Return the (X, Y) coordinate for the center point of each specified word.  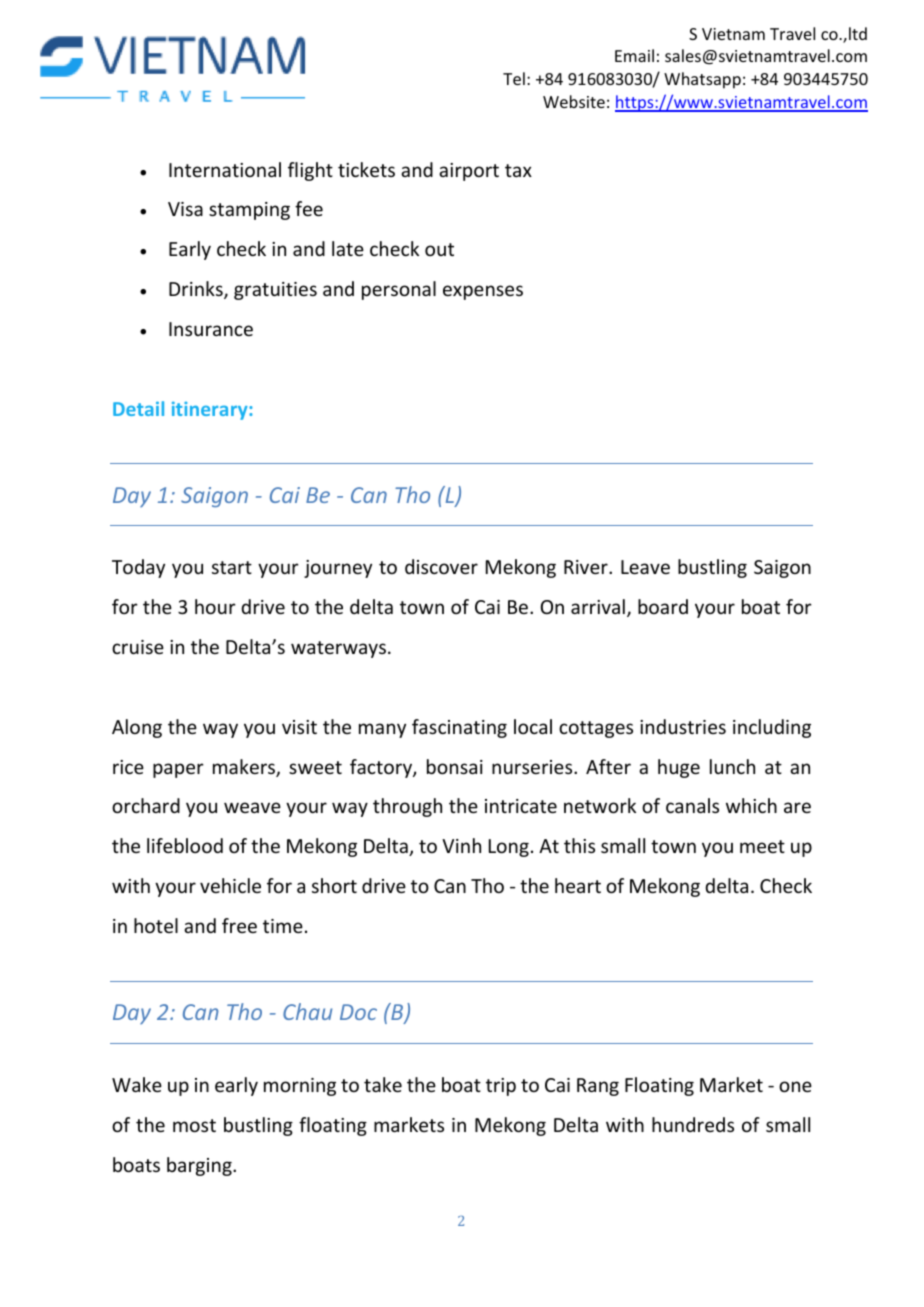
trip (501, 1087)
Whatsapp (702, 80)
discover (441, 566)
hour (215, 606)
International (225, 169)
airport (469, 172)
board (663, 606)
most (194, 1125)
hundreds (693, 1124)
